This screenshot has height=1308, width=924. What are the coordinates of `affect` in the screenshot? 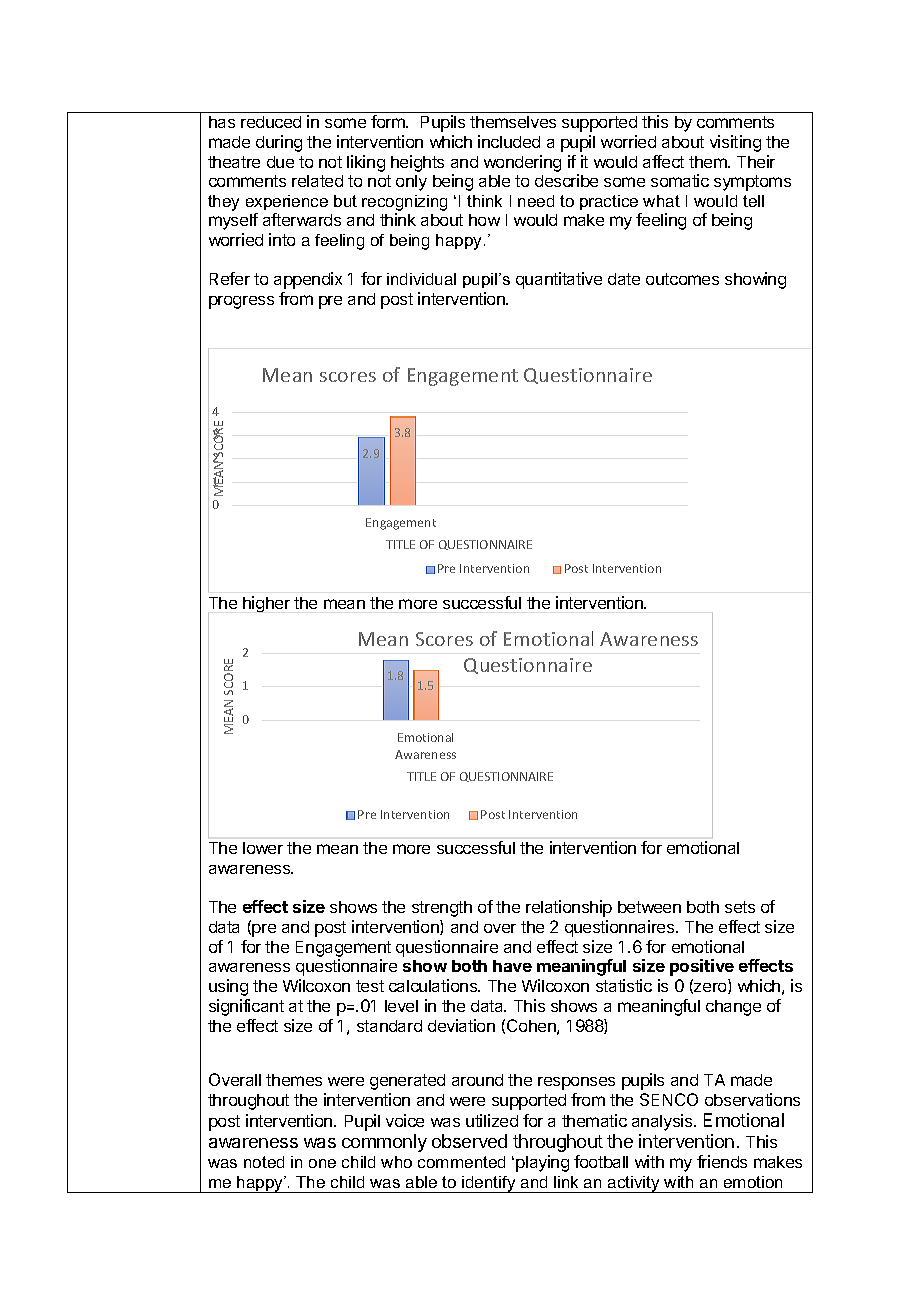 It's located at (663, 161).
